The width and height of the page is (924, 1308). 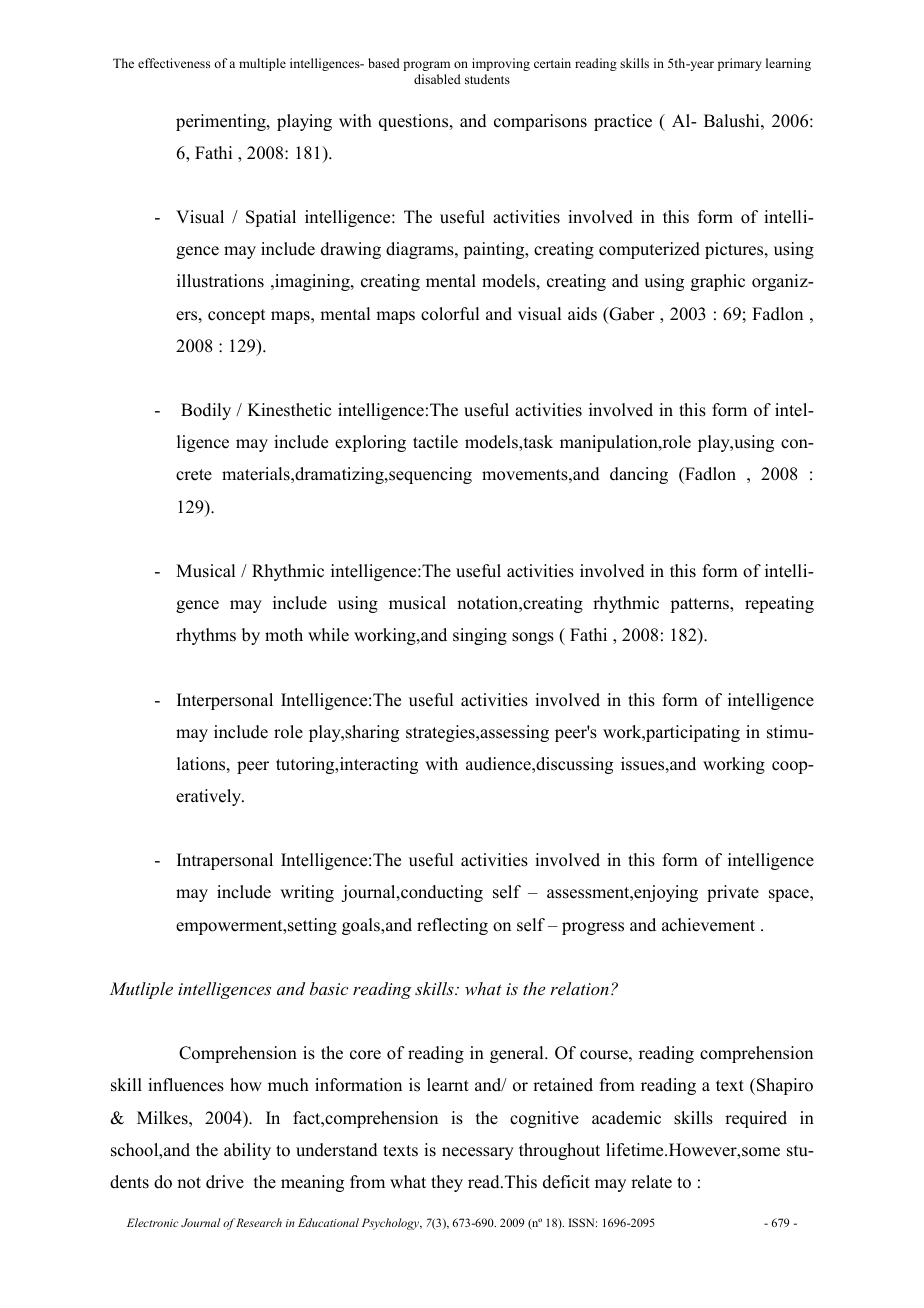 I want to click on primary, so click(x=740, y=64).
